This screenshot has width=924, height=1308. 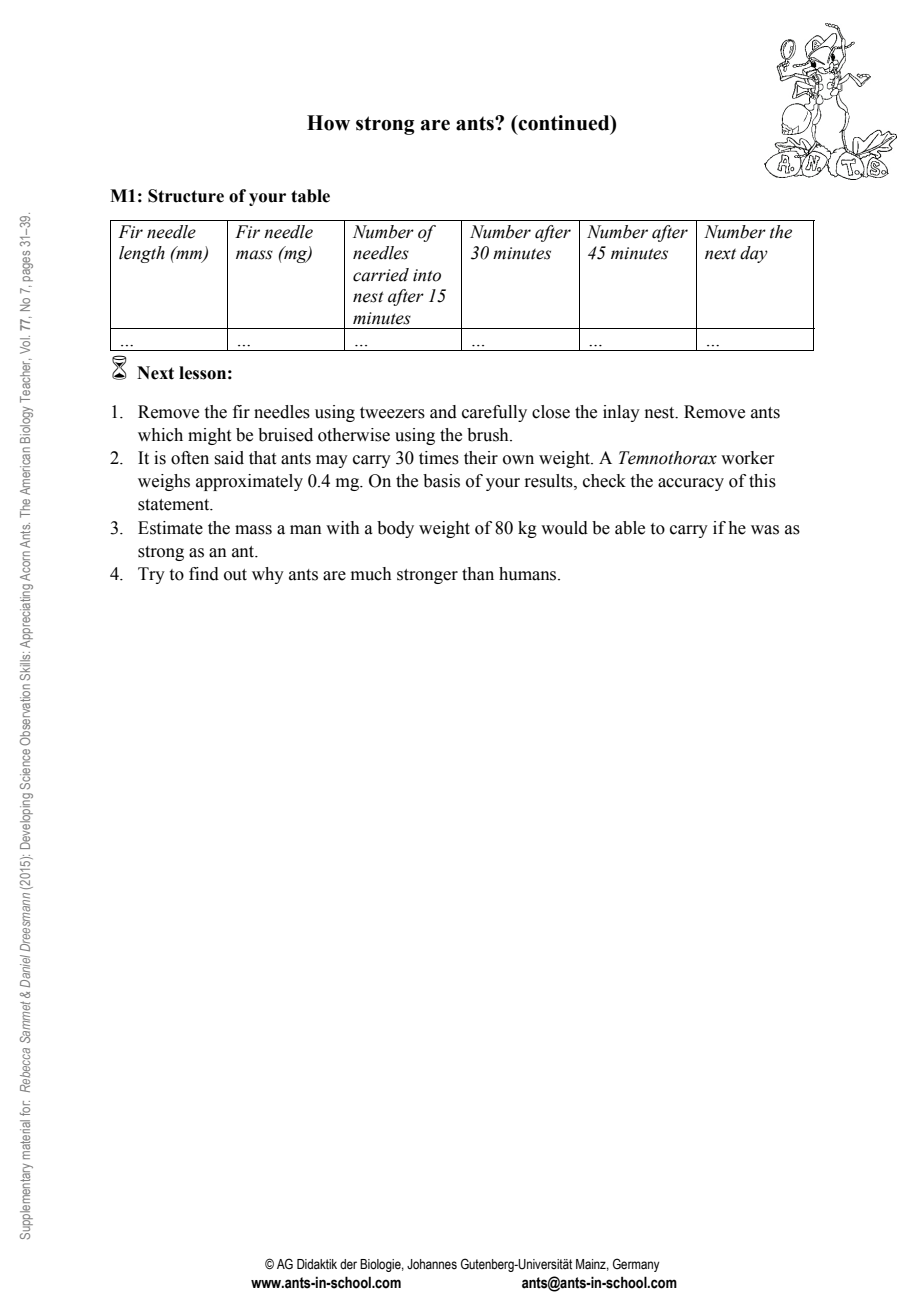 What do you see at coordinates (186, 196) in the screenshot?
I see `Structure` at bounding box center [186, 196].
